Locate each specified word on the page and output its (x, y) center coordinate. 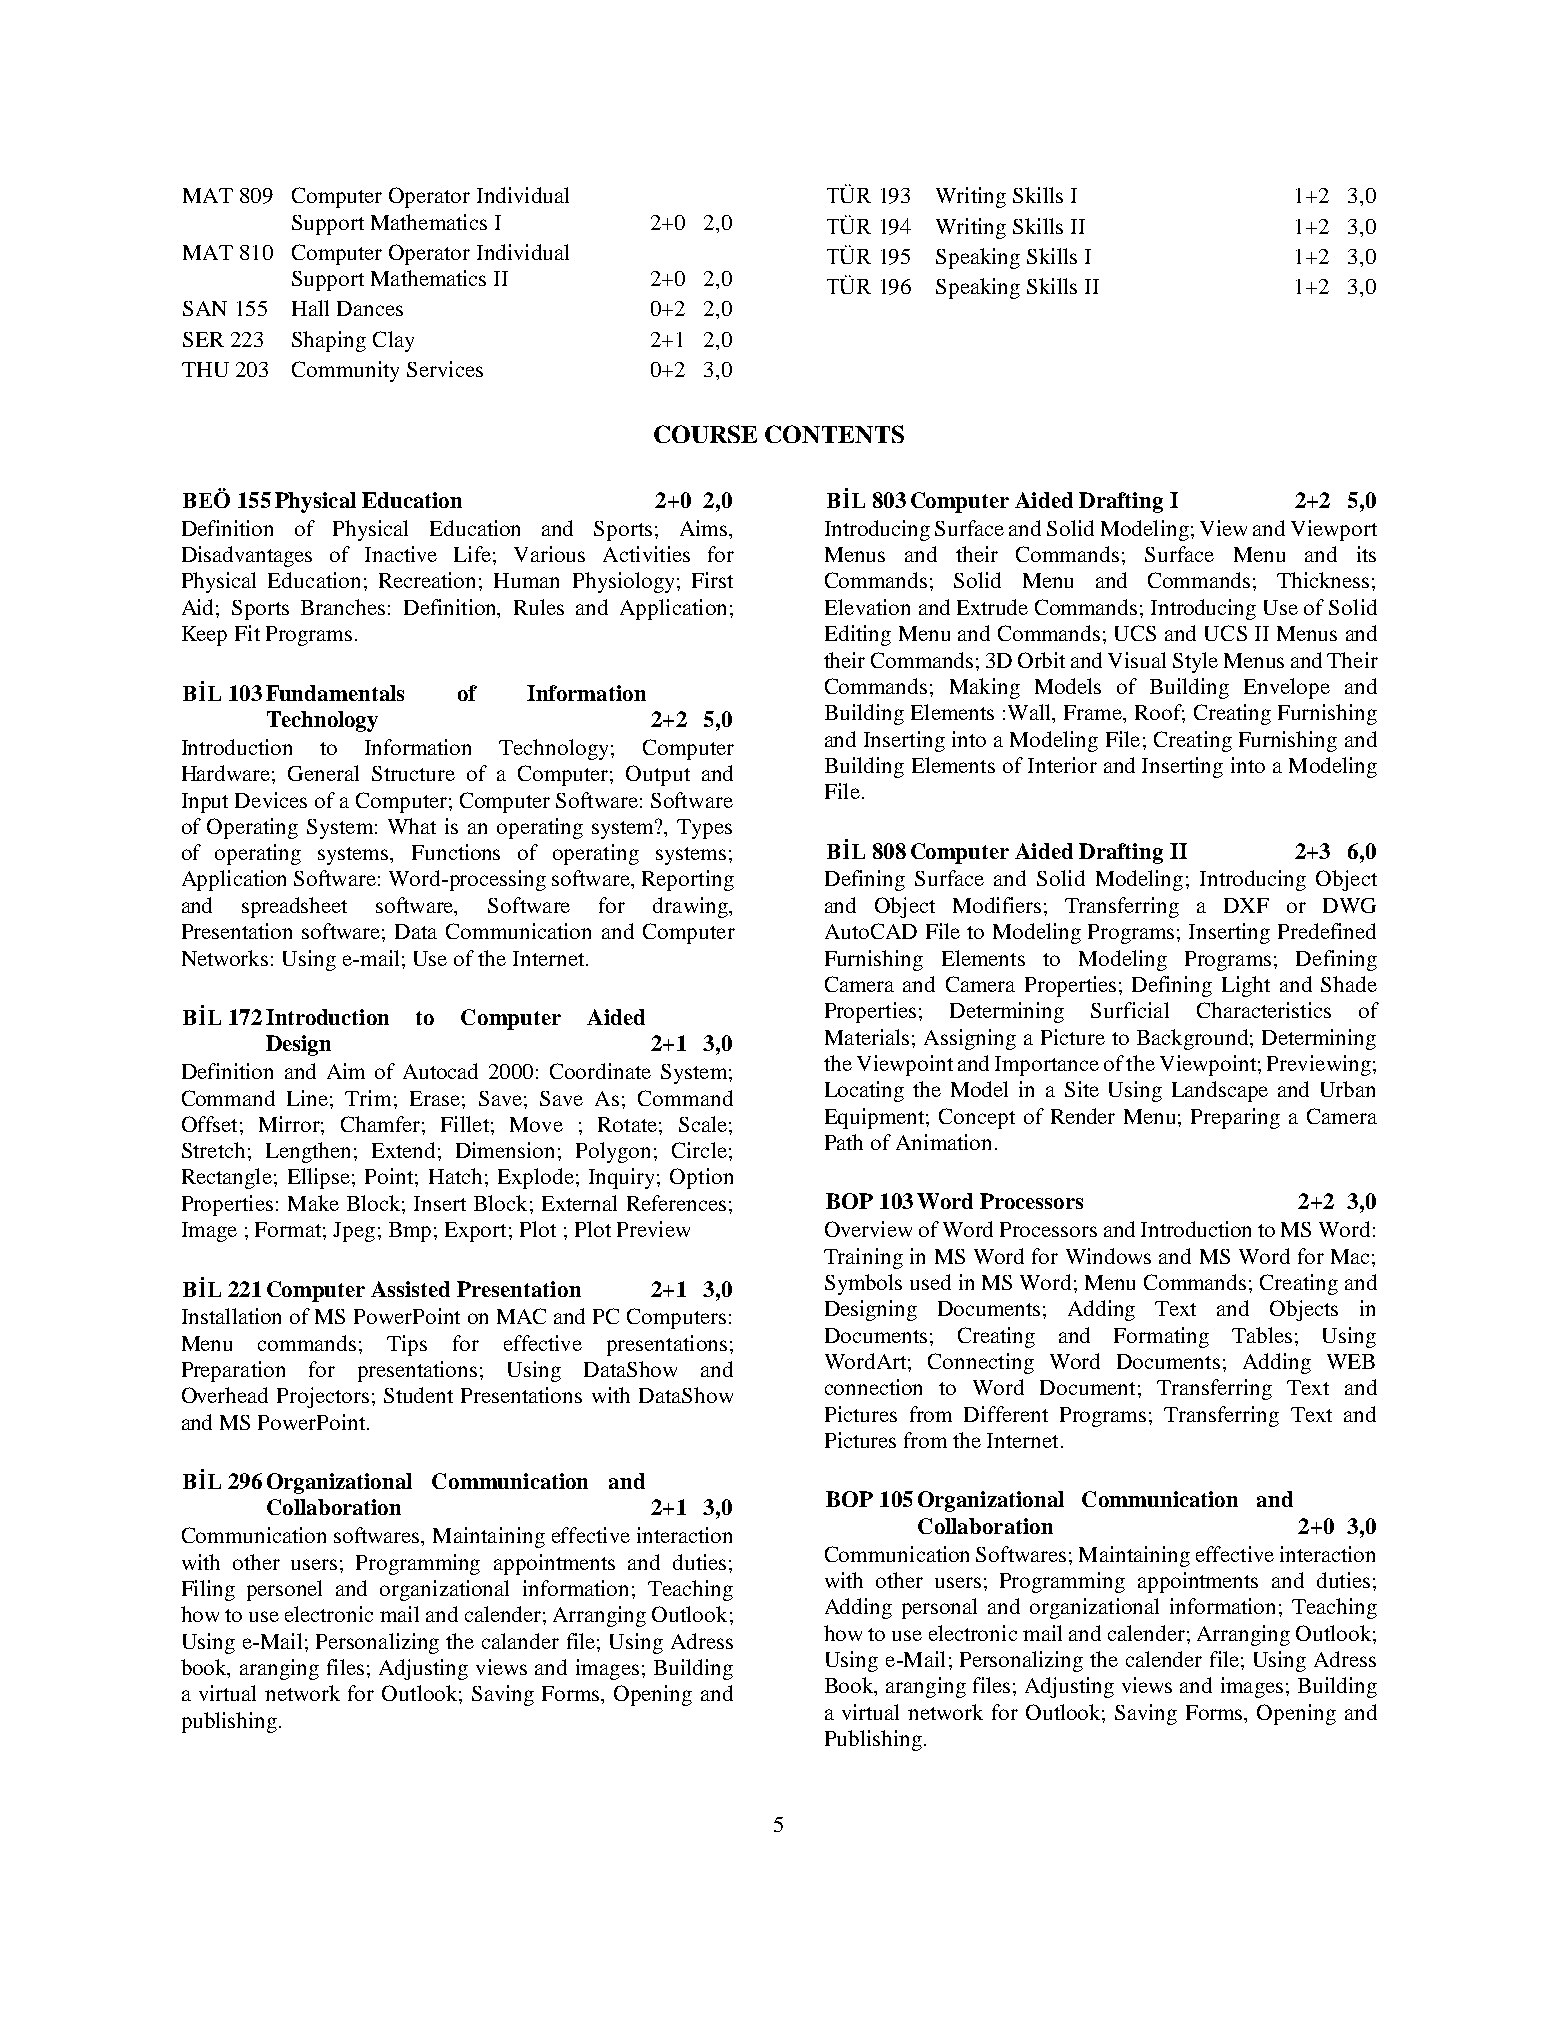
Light (1246, 986)
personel (284, 1590)
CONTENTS (834, 434)
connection (873, 1387)
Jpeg (354, 1232)
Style (1195, 662)
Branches (343, 607)
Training (863, 1258)
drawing (691, 907)
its (1366, 554)
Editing (858, 635)
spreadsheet (294, 907)
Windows (1108, 1256)
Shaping (329, 341)
